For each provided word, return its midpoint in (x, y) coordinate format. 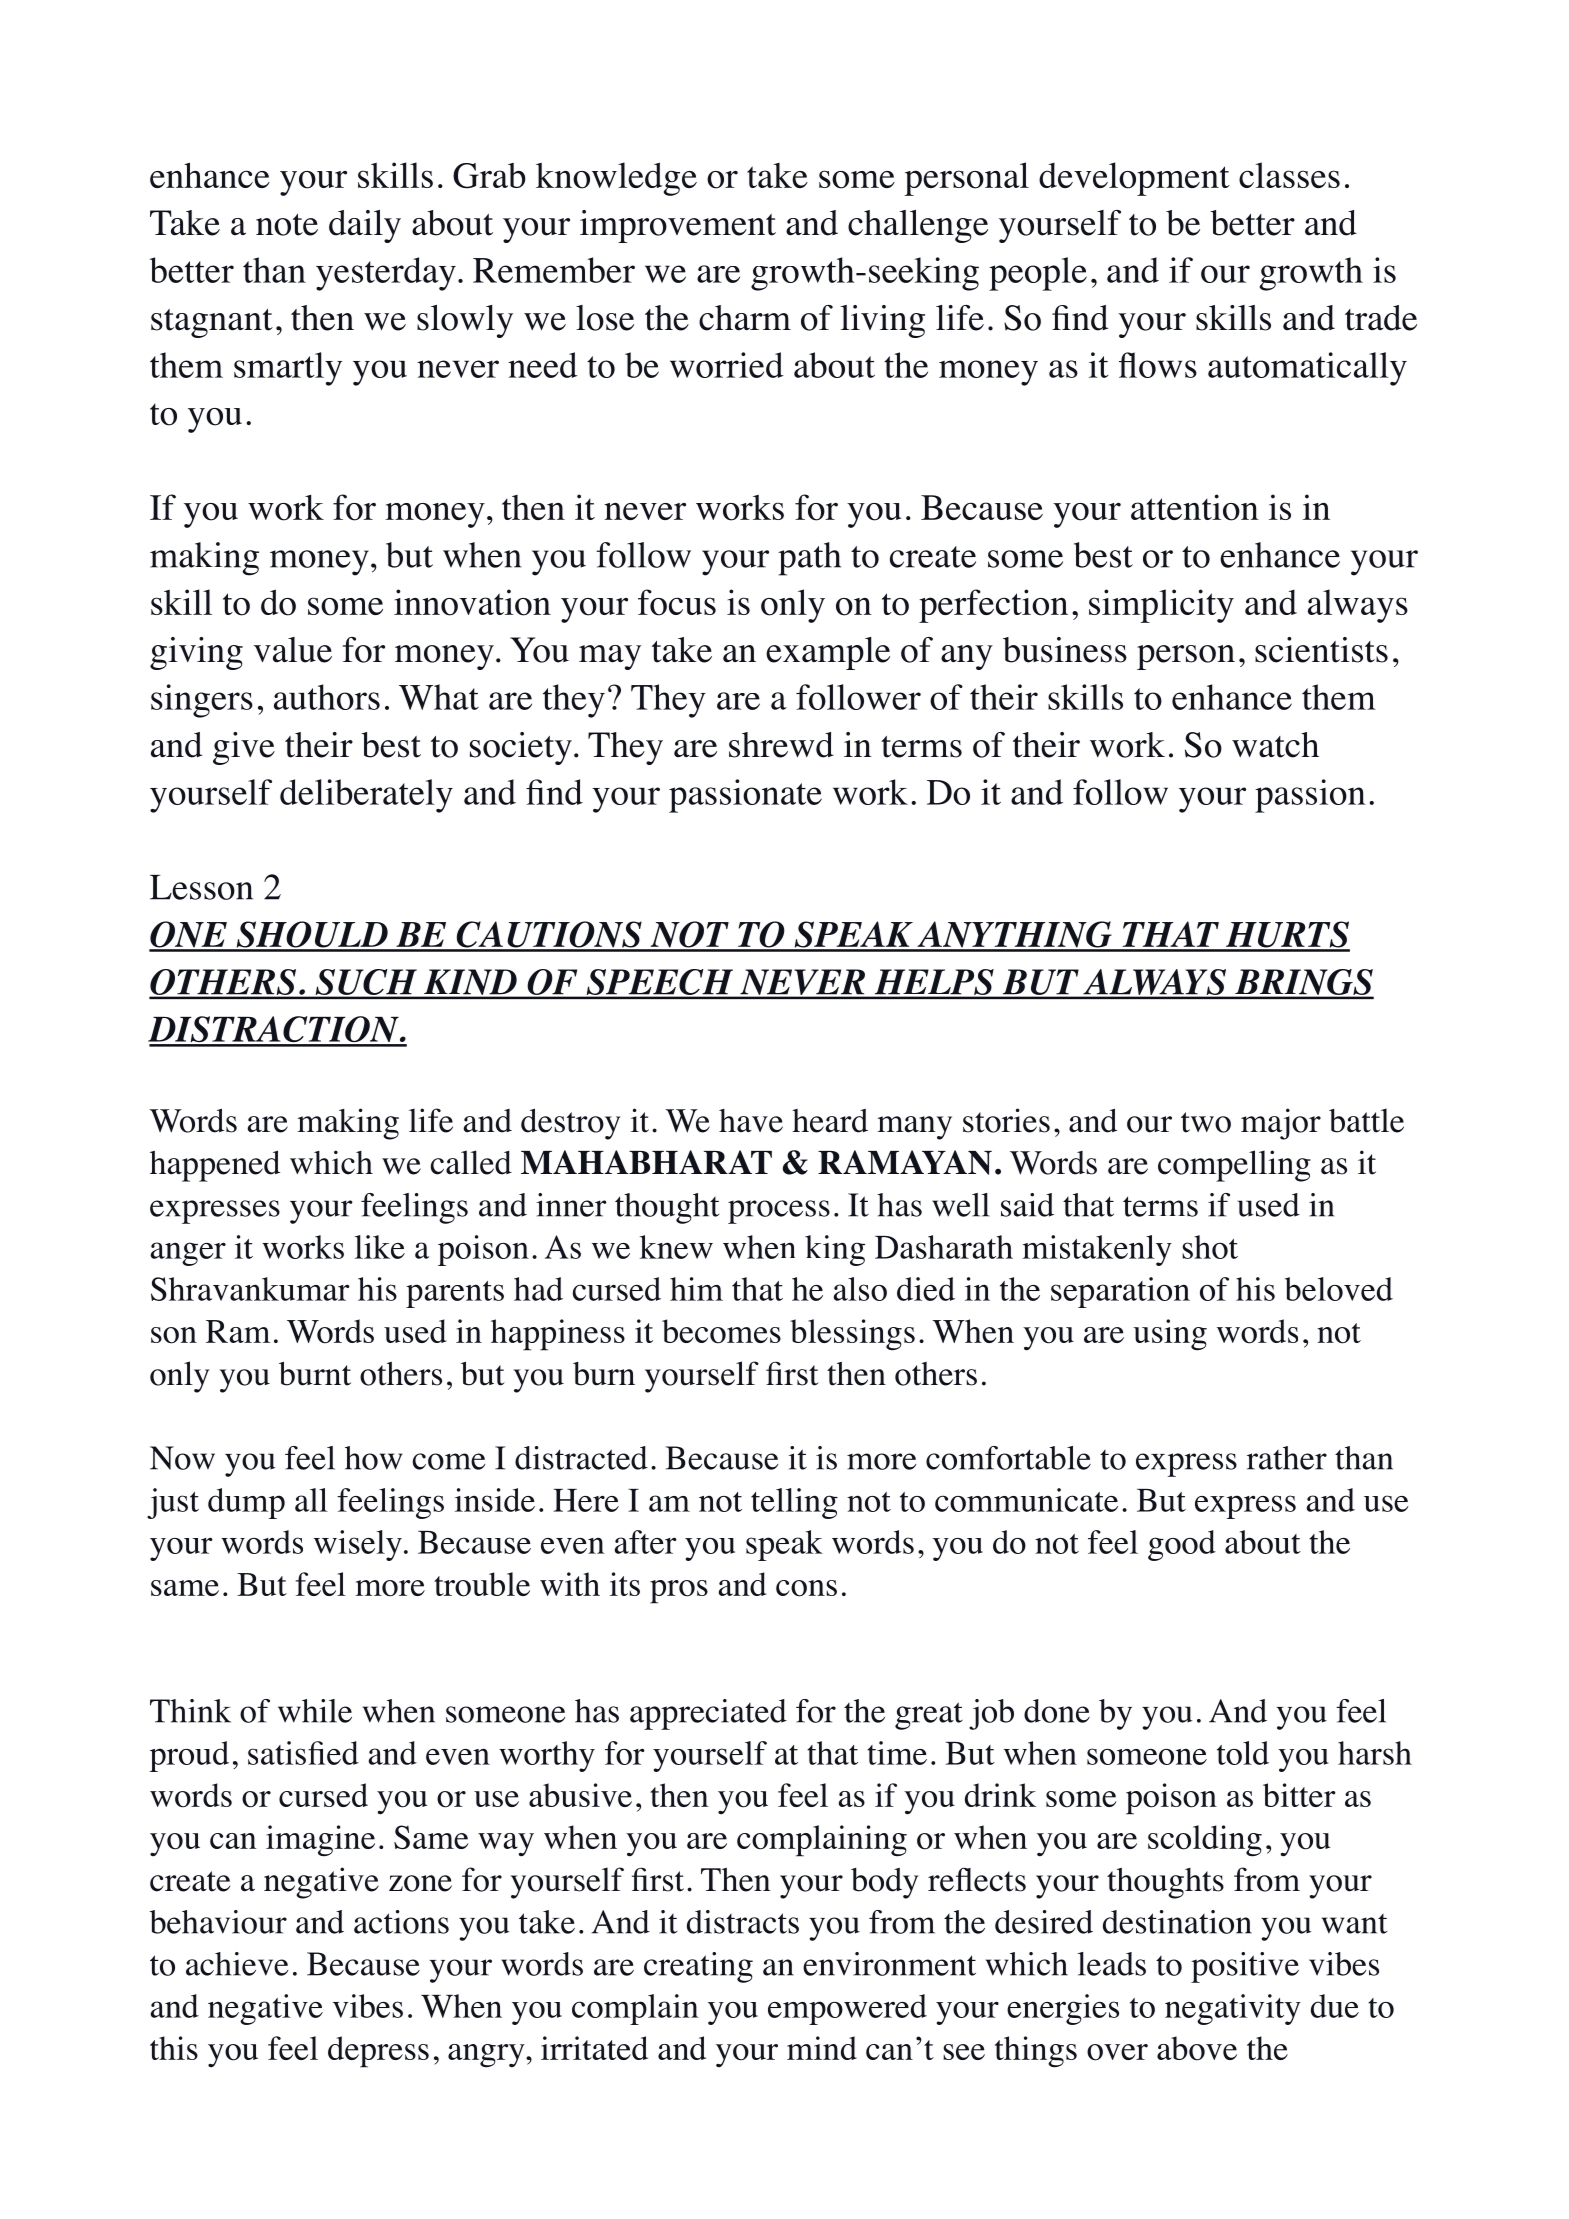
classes (1289, 175)
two (1206, 1122)
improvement (678, 226)
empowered (847, 2009)
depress (378, 2052)
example (828, 653)
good (1182, 1545)
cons (806, 1588)
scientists (1321, 650)
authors (327, 697)
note (287, 225)
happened (215, 1166)
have (751, 1121)
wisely (358, 1545)
